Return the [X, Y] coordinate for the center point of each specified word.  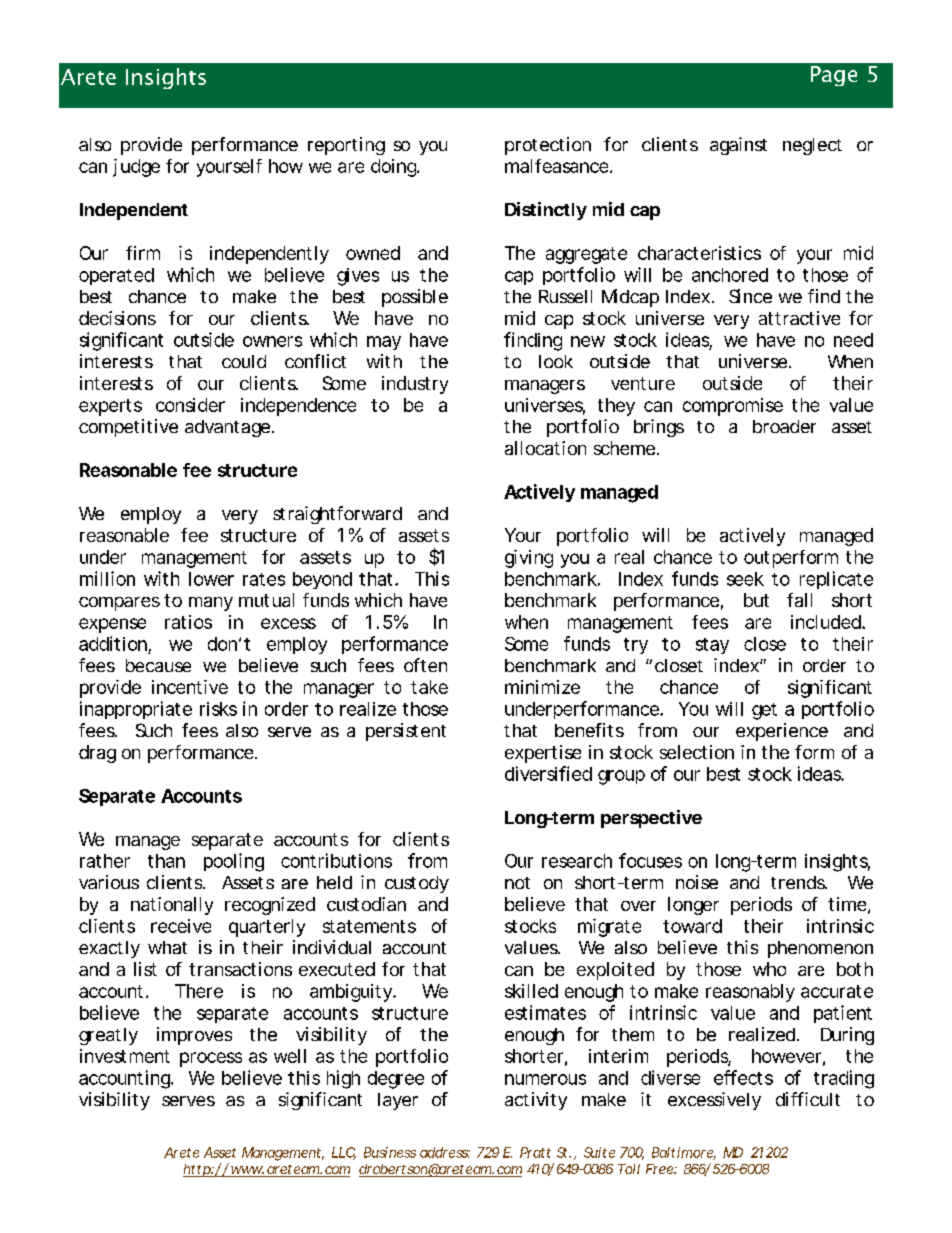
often [425, 665]
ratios [188, 622]
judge [136, 168]
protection [548, 146]
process [211, 1059]
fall [799, 600]
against [738, 146]
